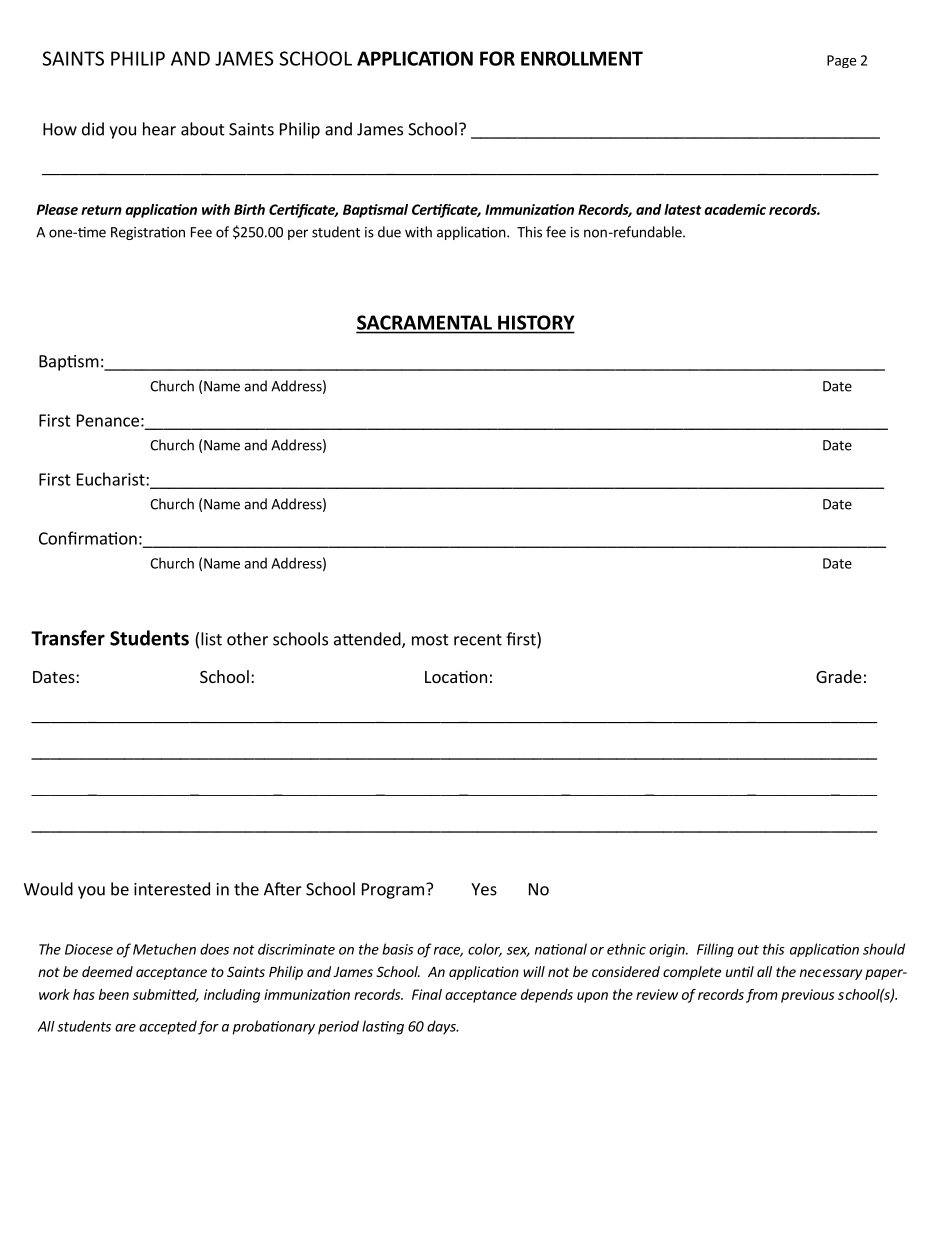  What do you see at coordinates (735, 209) in the screenshot?
I see `academic` at bounding box center [735, 209].
